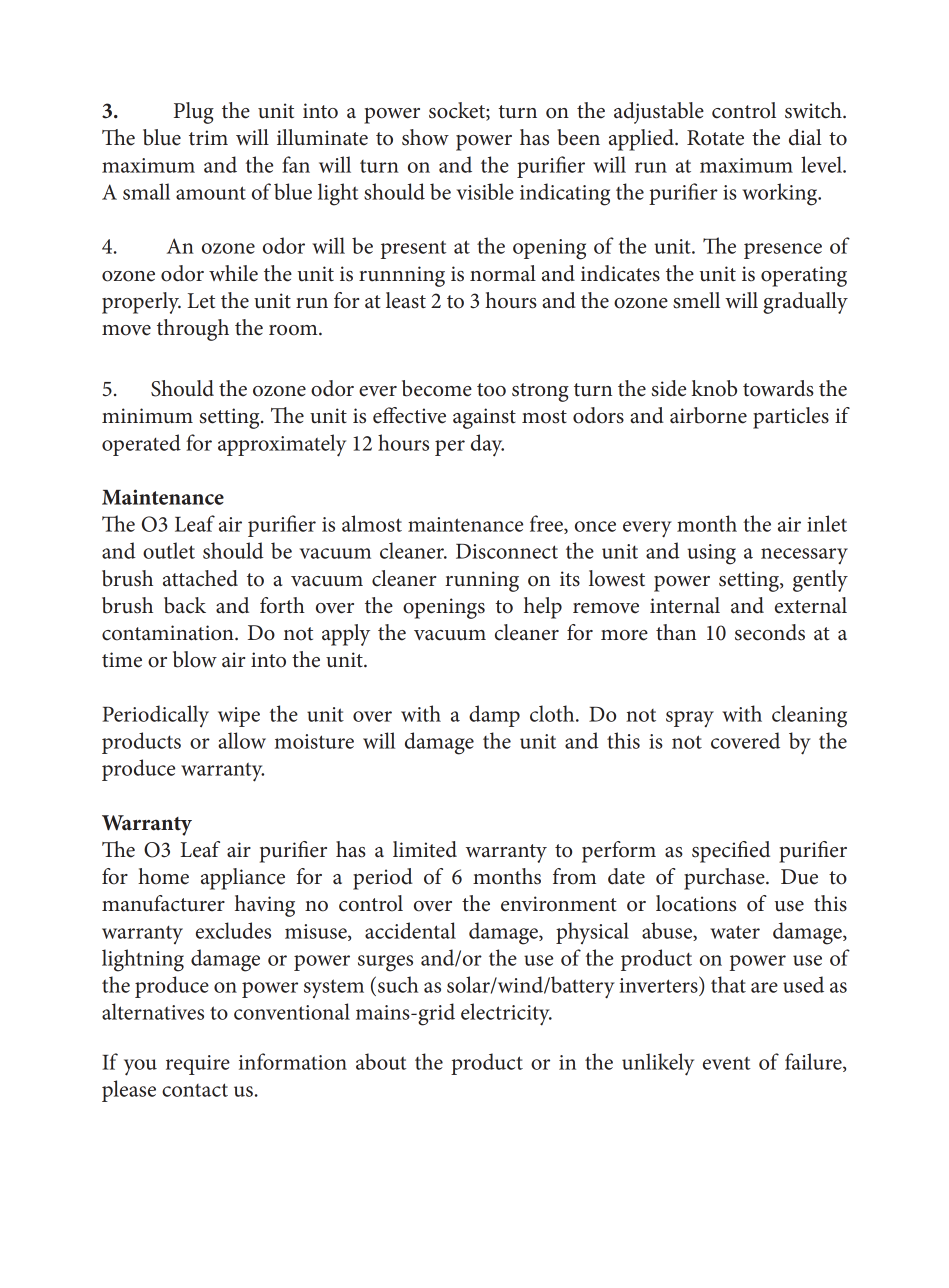  What do you see at coordinates (725, 879) in the page?
I see `purchase` at bounding box center [725, 879].
